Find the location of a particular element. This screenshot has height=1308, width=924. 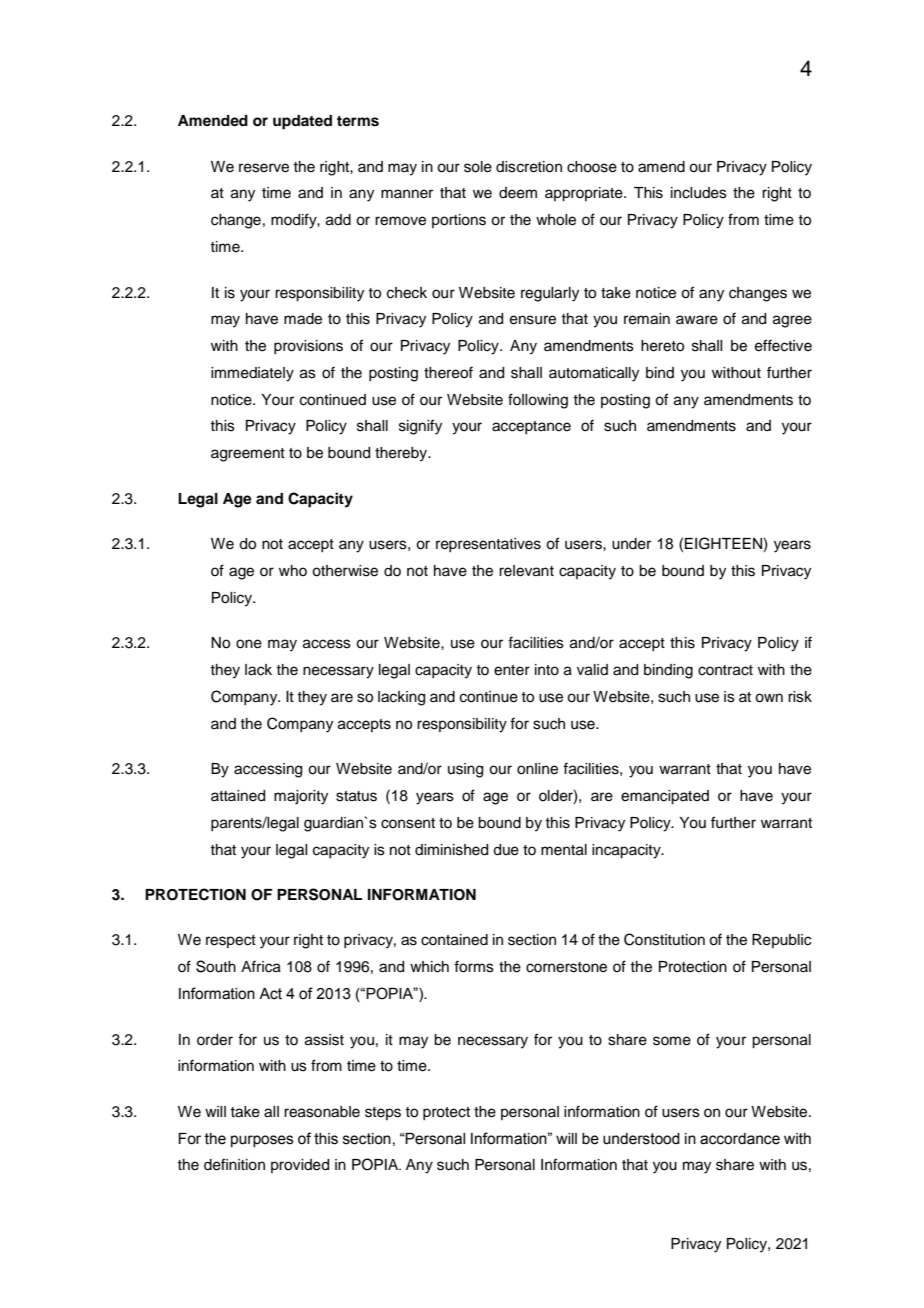

enter is located at coordinates (512, 670).
